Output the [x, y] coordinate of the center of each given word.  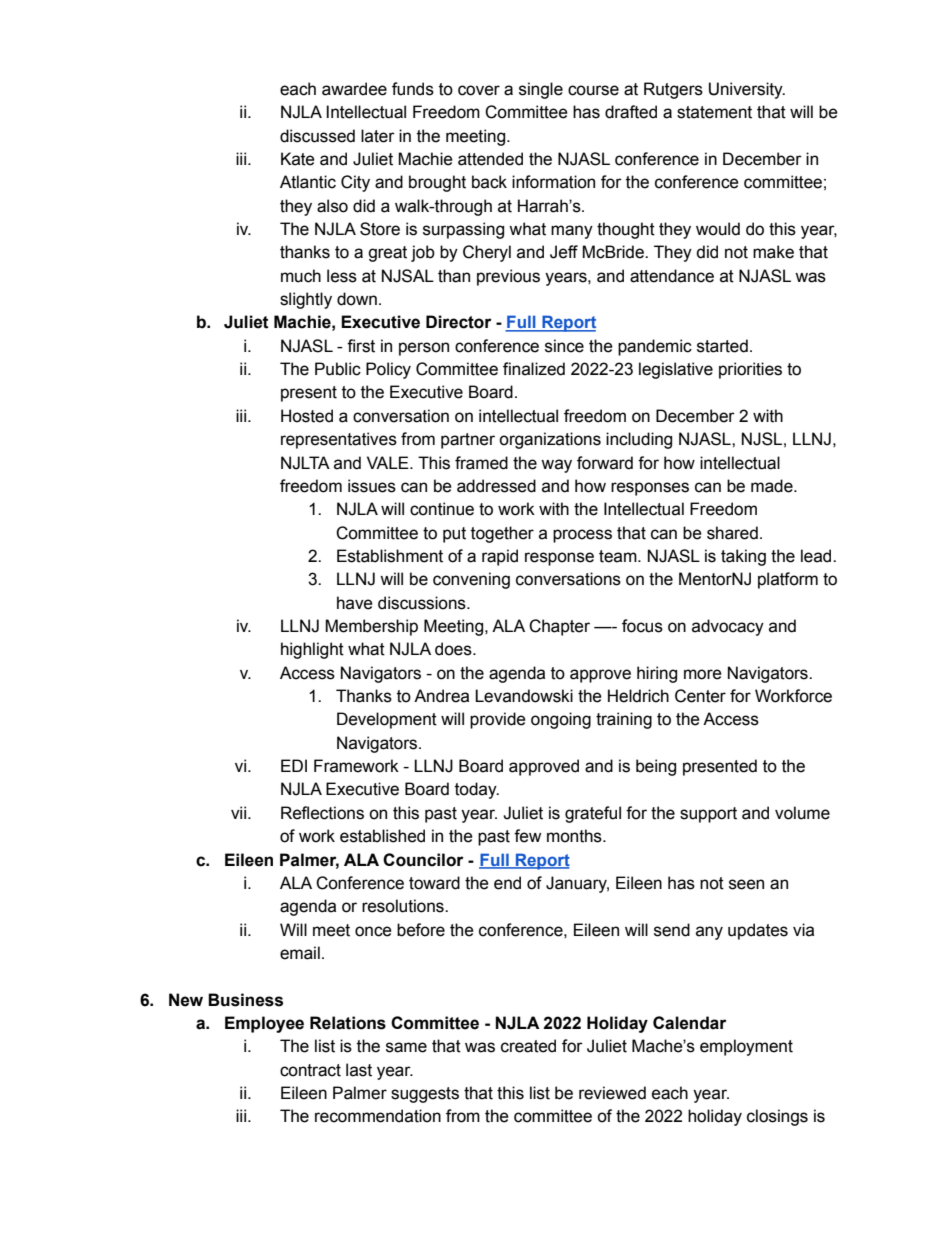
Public [338, 369]
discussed [317, 136]
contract [310, 1070]
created [528, 1046]
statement [714, 112]
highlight [312, 650]
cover [479, 90]
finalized [534, 369]
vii [240, 812]
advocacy [728, 627]
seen [746, 884]
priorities [750, 370]
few [527, 836]
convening [471, 580]
